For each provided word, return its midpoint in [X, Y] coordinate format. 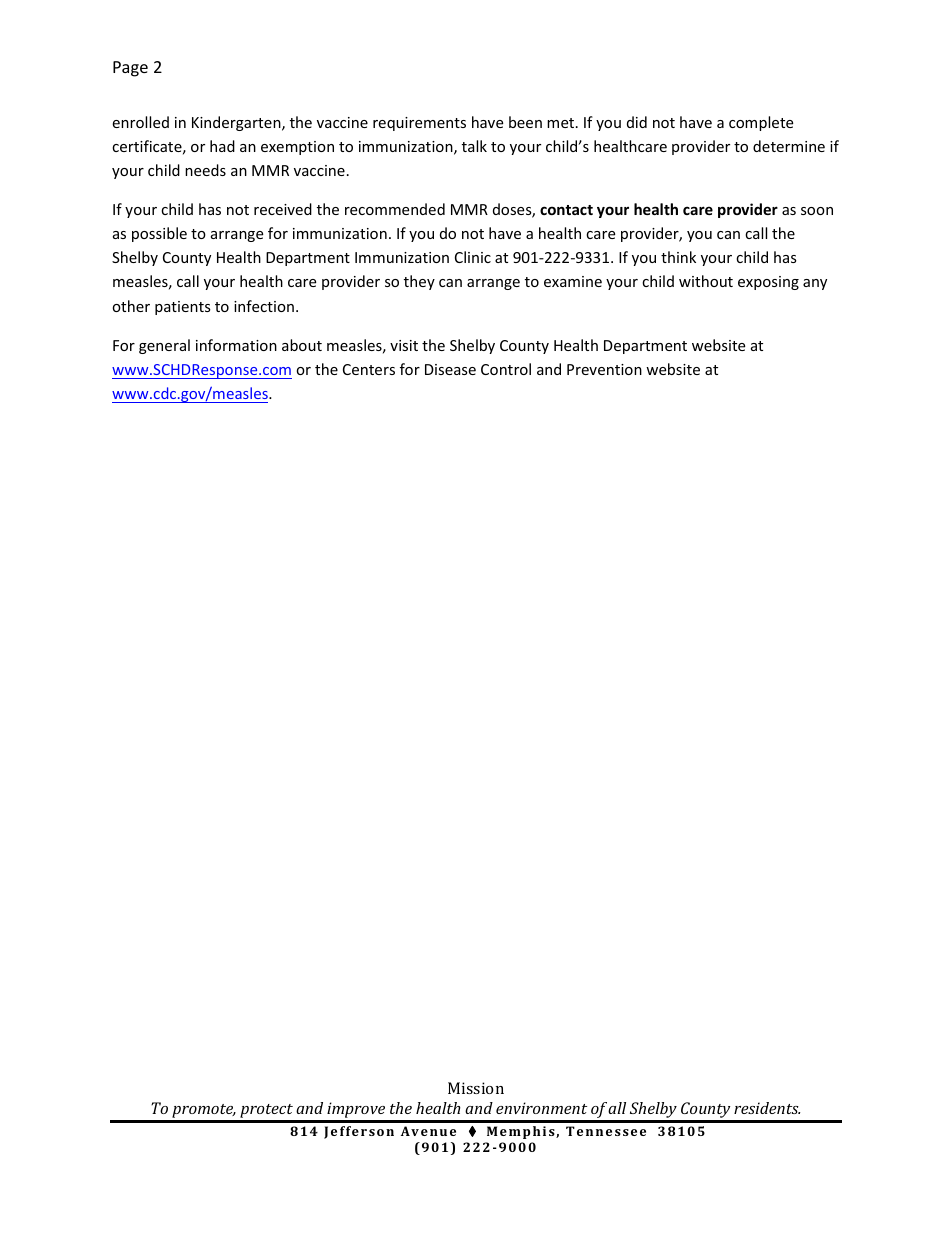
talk [474, 146]
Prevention [604, 369]
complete [761, 123]
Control [506, 369]
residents [767, 1108]
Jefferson [359, 1132]
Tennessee [606, 1131]
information [236, 345]
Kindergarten [237, 123]
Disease [450, 369]
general [164, 346]
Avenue [428, 1131]
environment [541, 1108]
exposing [768, 283]
